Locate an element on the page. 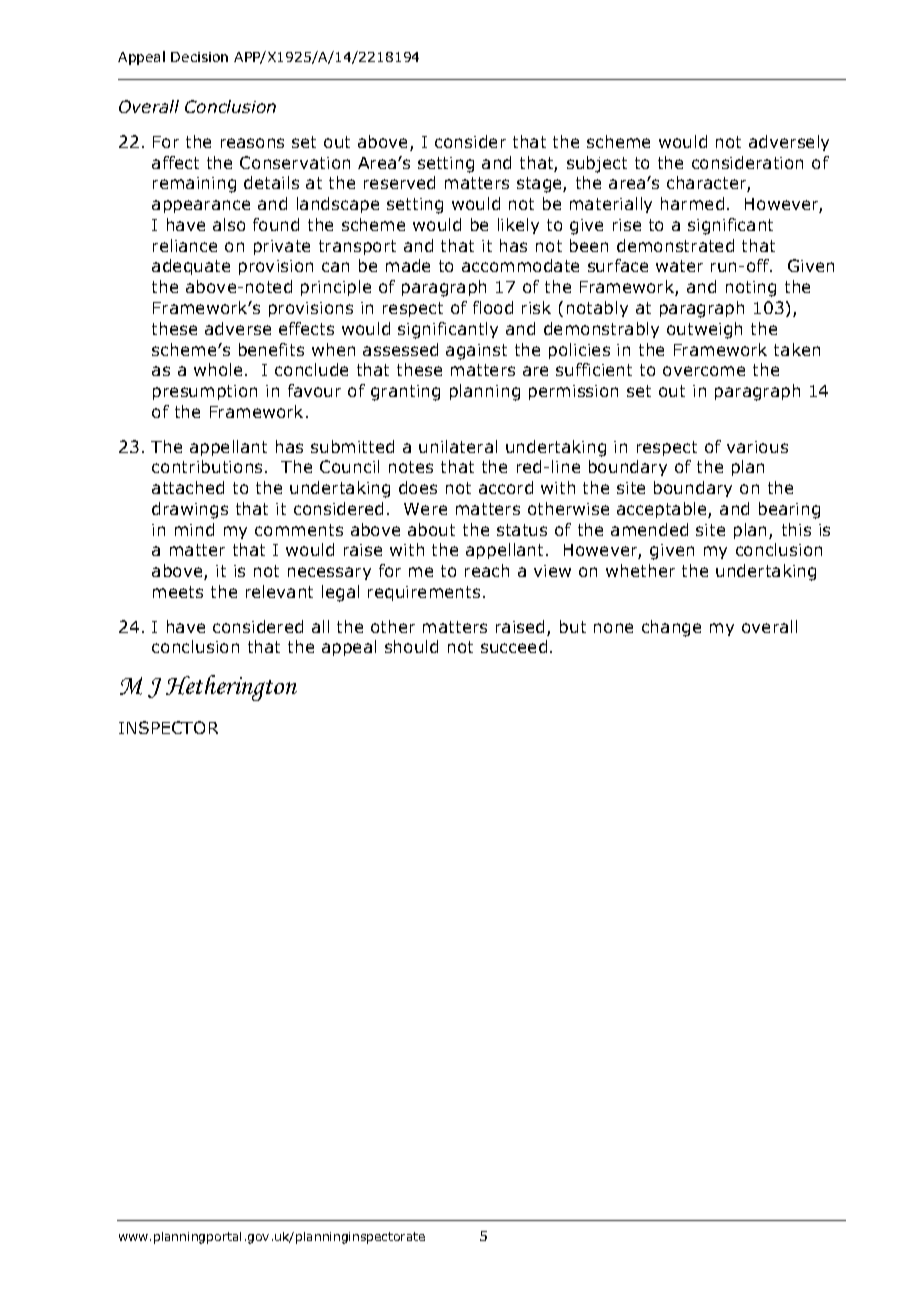 Image resolution: width=924 pixels, height=1308 pixels. accord is located at coordinates (506, 487).
